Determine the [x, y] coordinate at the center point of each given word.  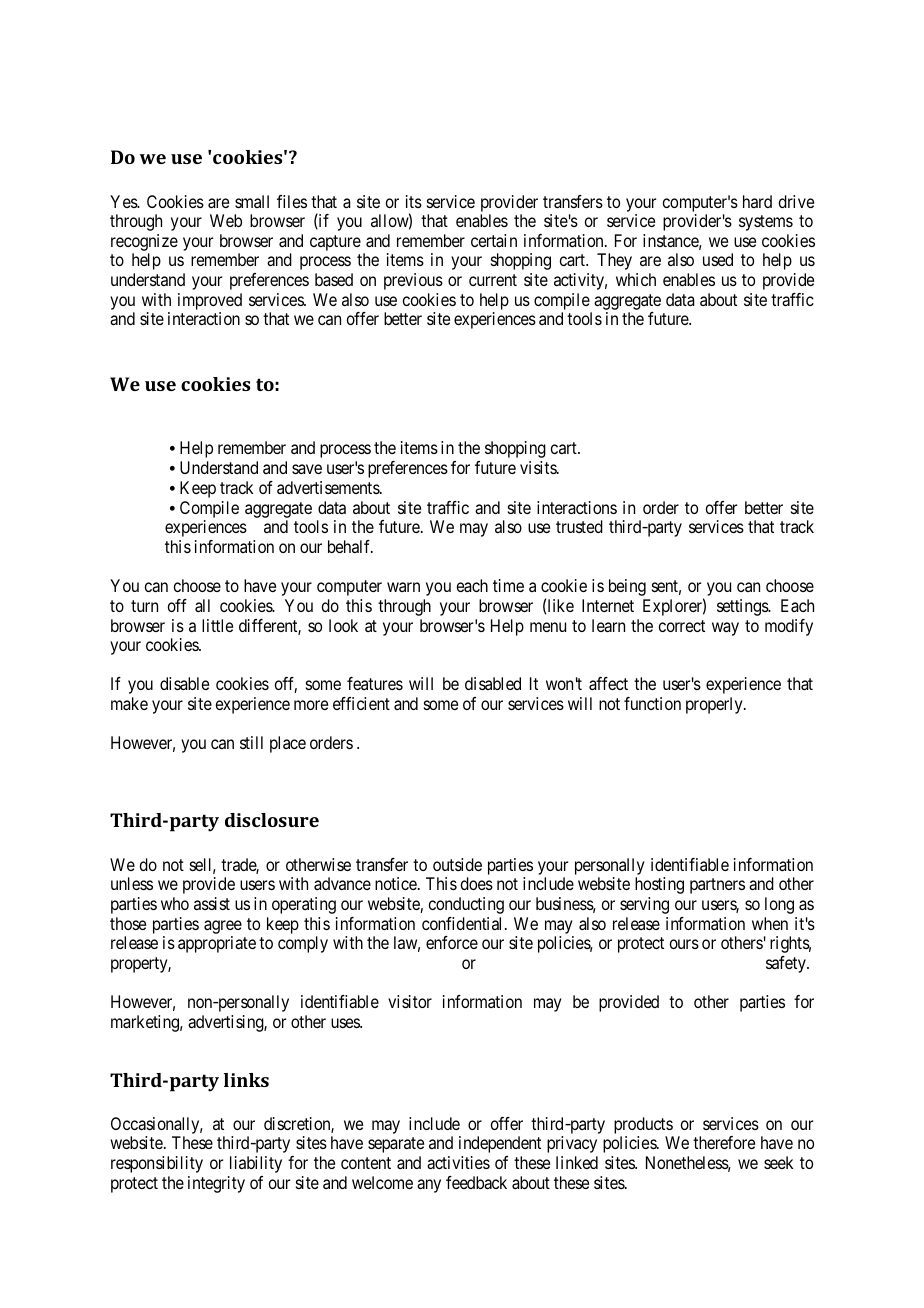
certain [494, 240]
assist [212, 903]
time [508, 585]
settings [743, 607]
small [252, 201]
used [718, 259]
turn [144, 606]
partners [717, 886]
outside [457, 864]
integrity [216, 1184]
